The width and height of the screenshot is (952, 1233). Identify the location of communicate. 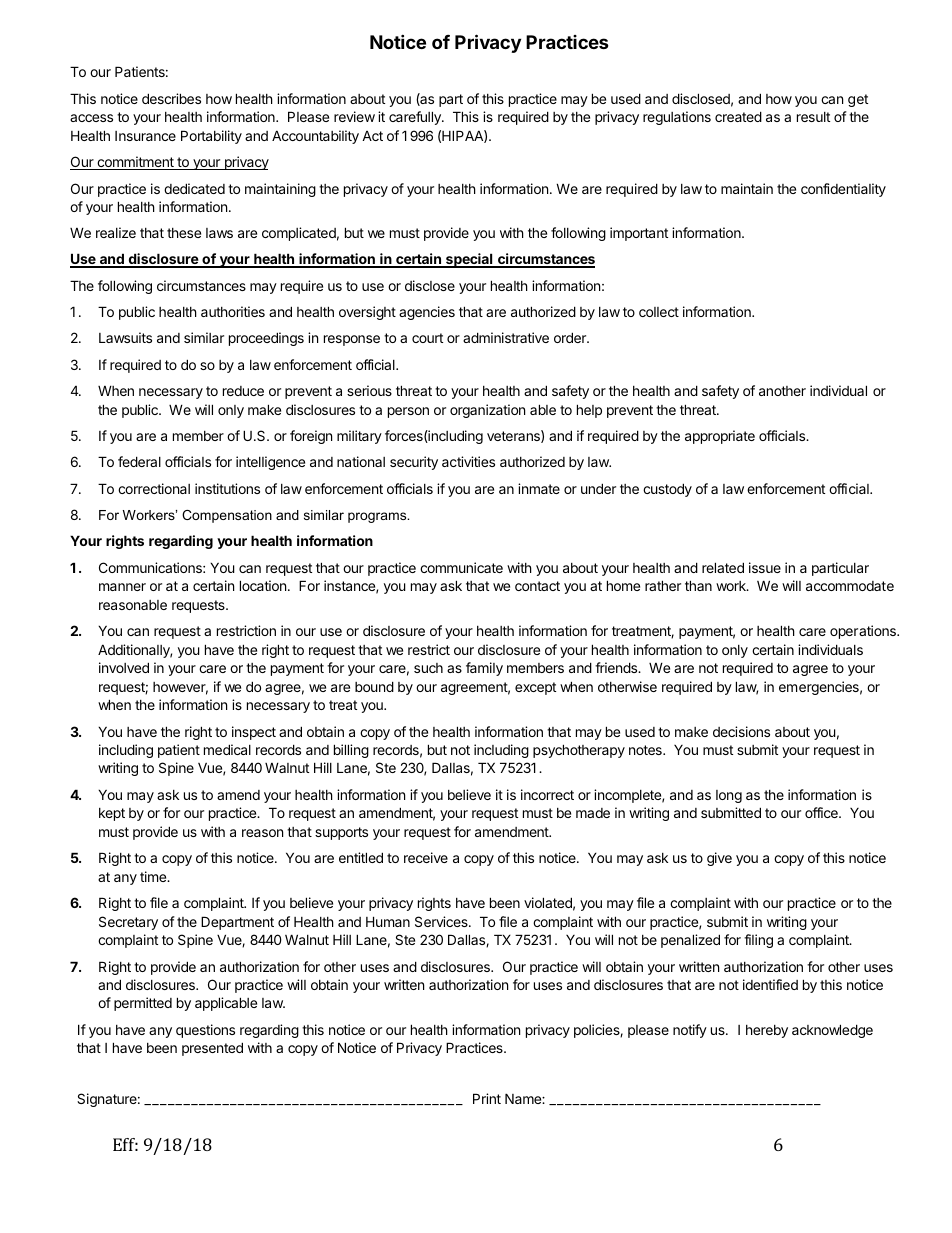
(461, 567).
